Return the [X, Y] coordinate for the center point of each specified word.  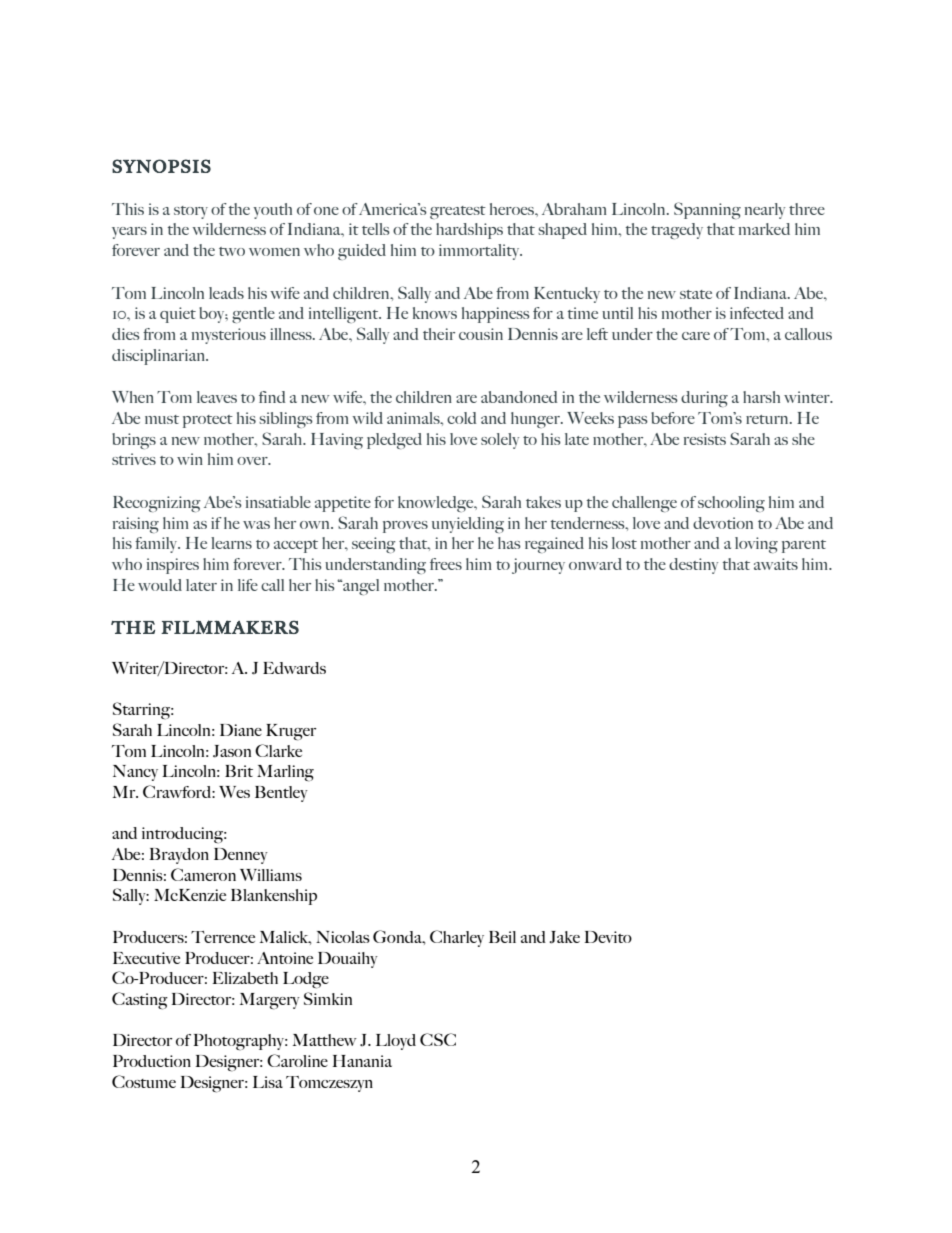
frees [446, 564]
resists [705, 439]
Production [152, 1061]
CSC [438, 1039]
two [232, 251]
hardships [469, 231]
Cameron [203, 874]
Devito [608, 937]
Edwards [294, 668]
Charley [457, 938]
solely [500, 441]
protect [208, 421]
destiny [693, 566]
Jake [564, 937]
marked [764, 229]
